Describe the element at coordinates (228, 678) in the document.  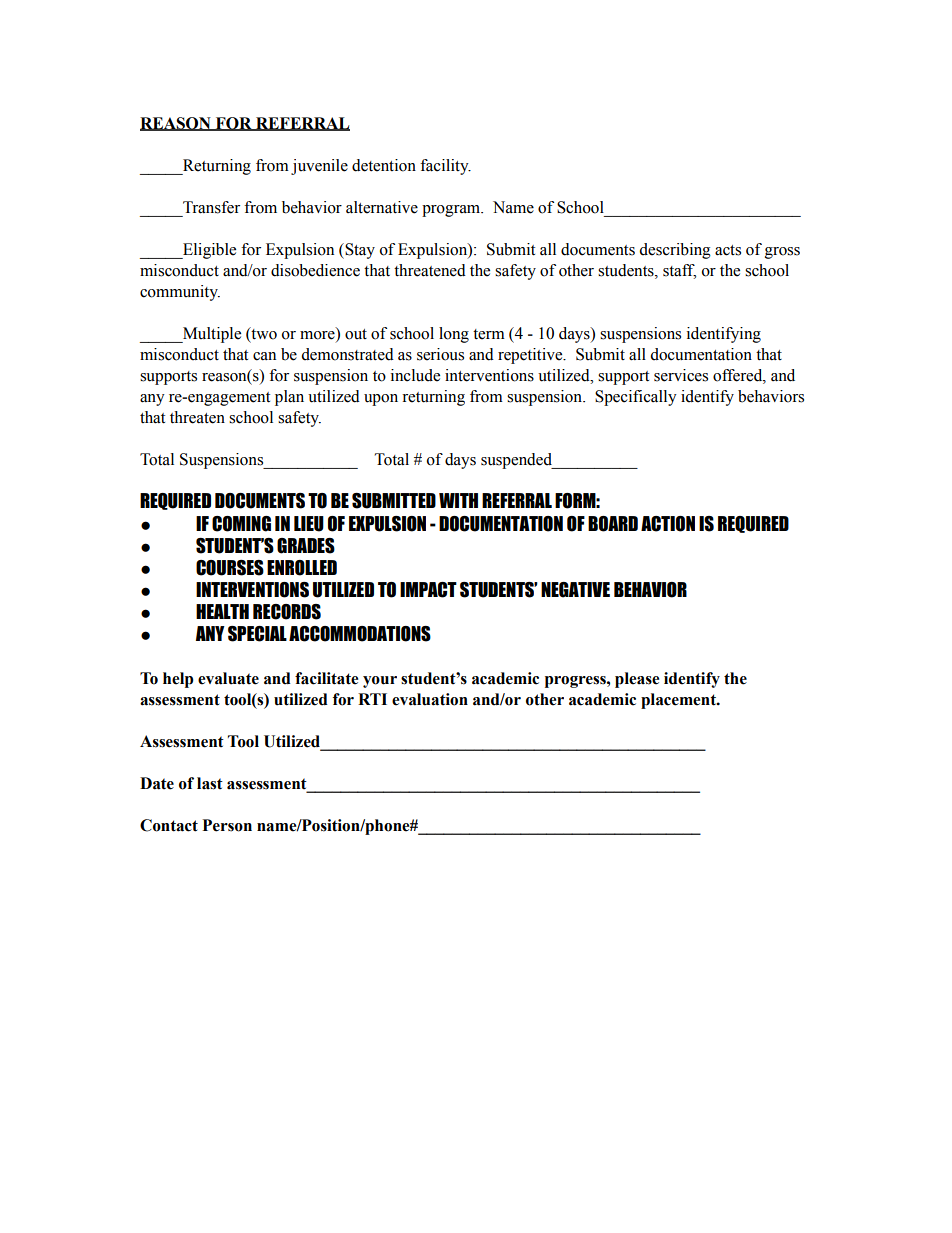
I see `evaluate` at that location.
